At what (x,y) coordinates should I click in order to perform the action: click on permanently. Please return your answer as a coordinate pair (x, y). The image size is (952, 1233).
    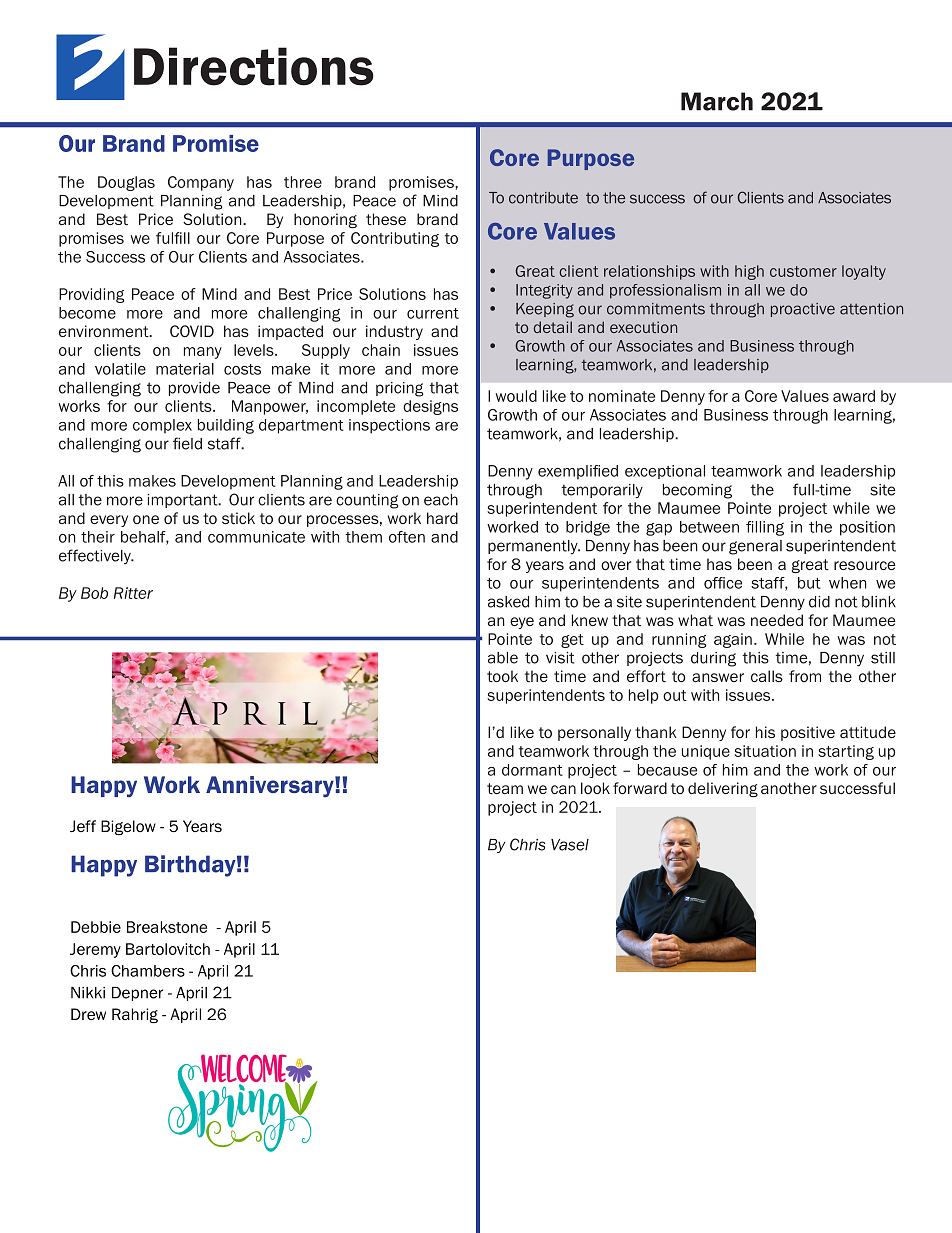
    Looking at the image, I should click on (534, 547).
